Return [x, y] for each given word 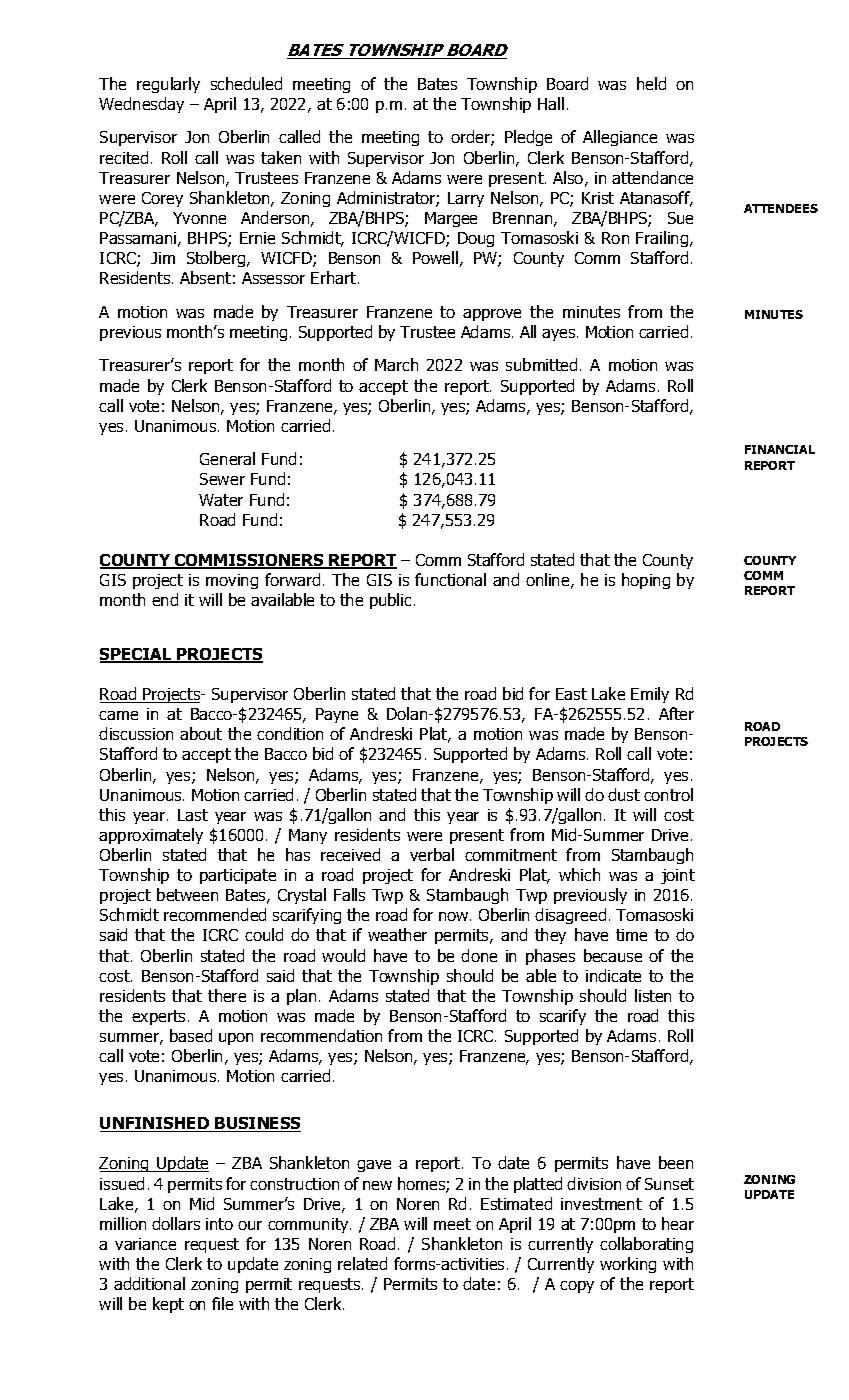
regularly [168, 85]
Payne [337, 715]
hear [678, 1223]
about [201, 733]
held [651, 83]
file [222, 1303]
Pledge [528, 138]
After [676, 713]
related [362, 1263]
